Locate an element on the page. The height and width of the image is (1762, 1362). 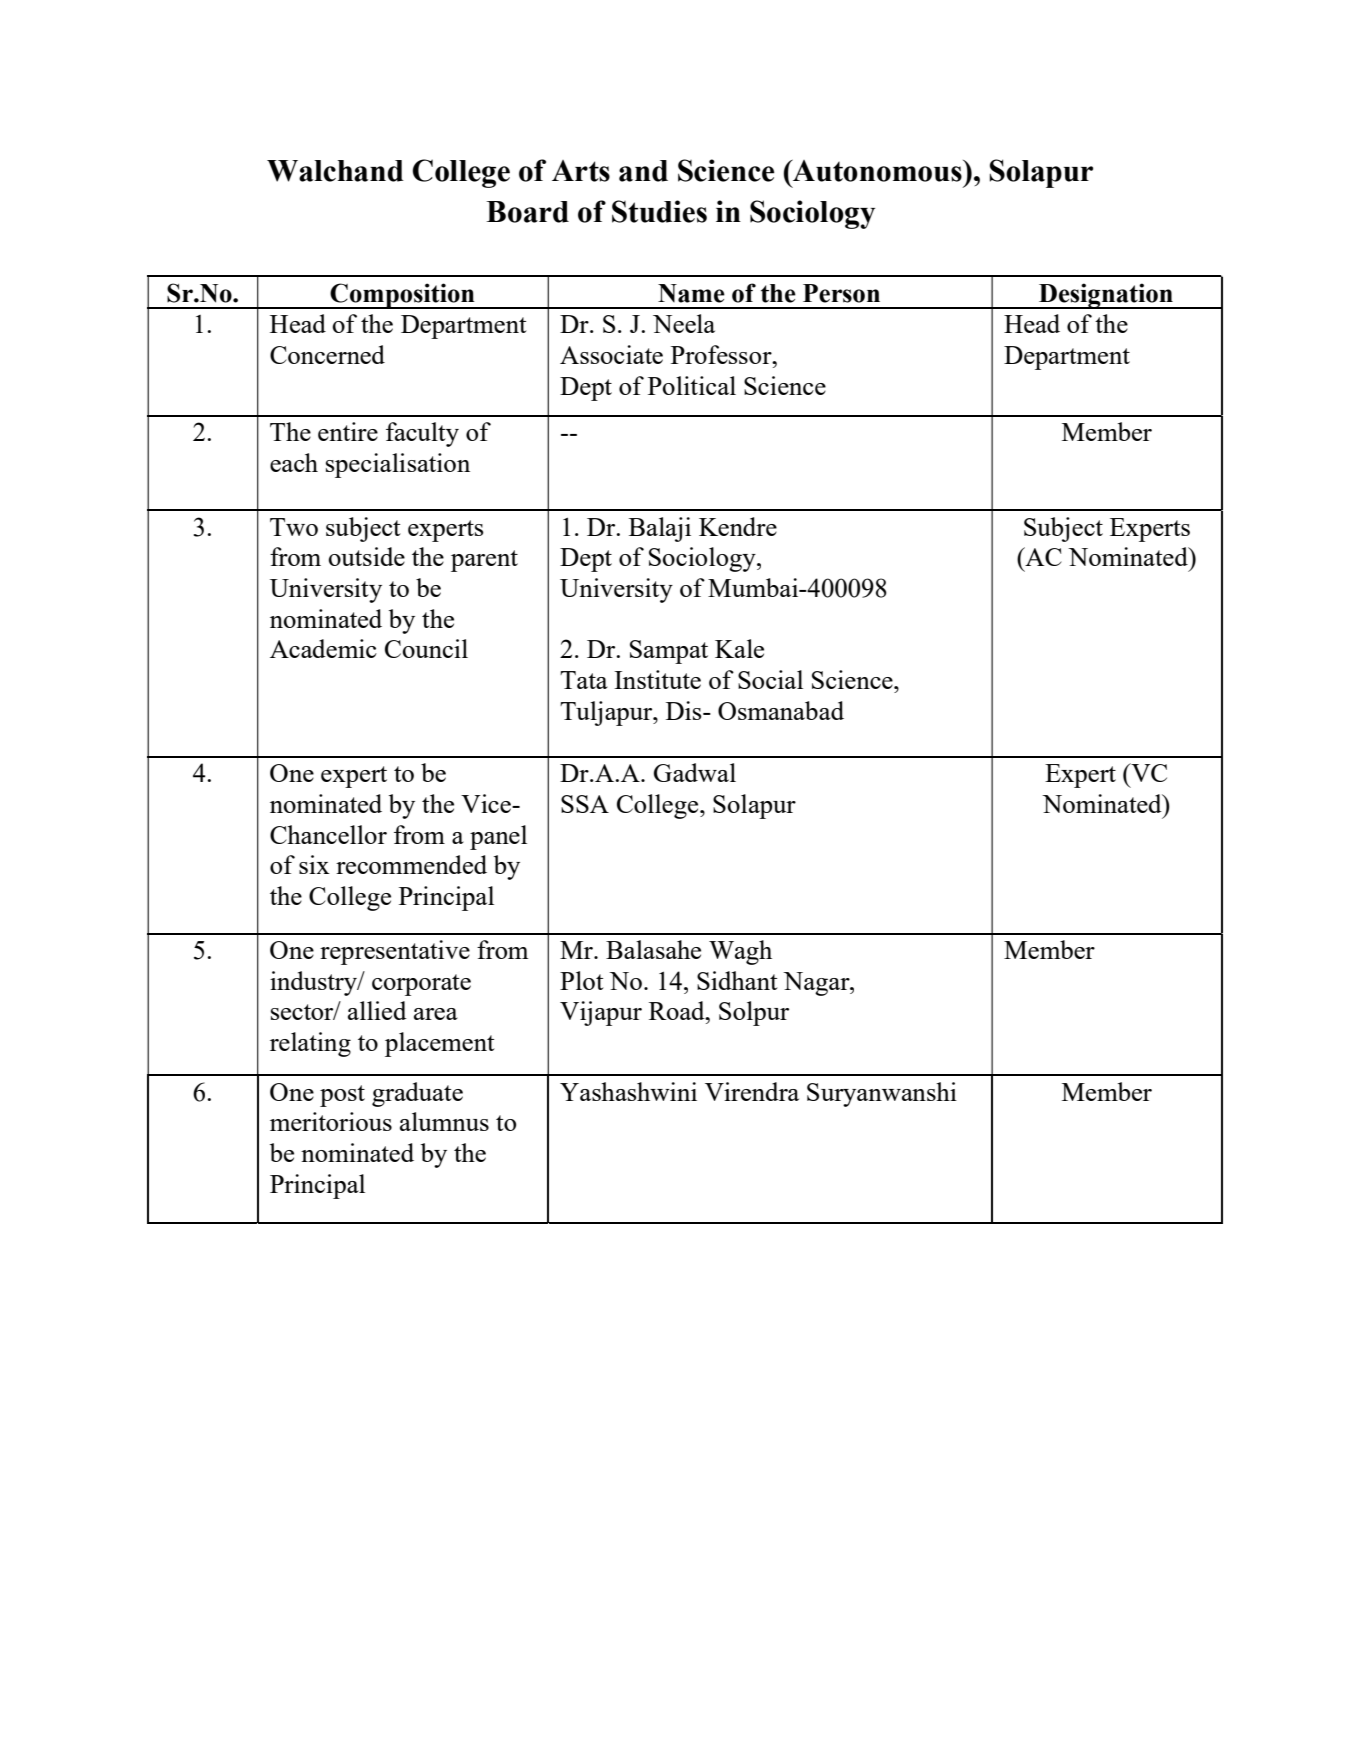
Road is located at coordinates (678, 1010).
